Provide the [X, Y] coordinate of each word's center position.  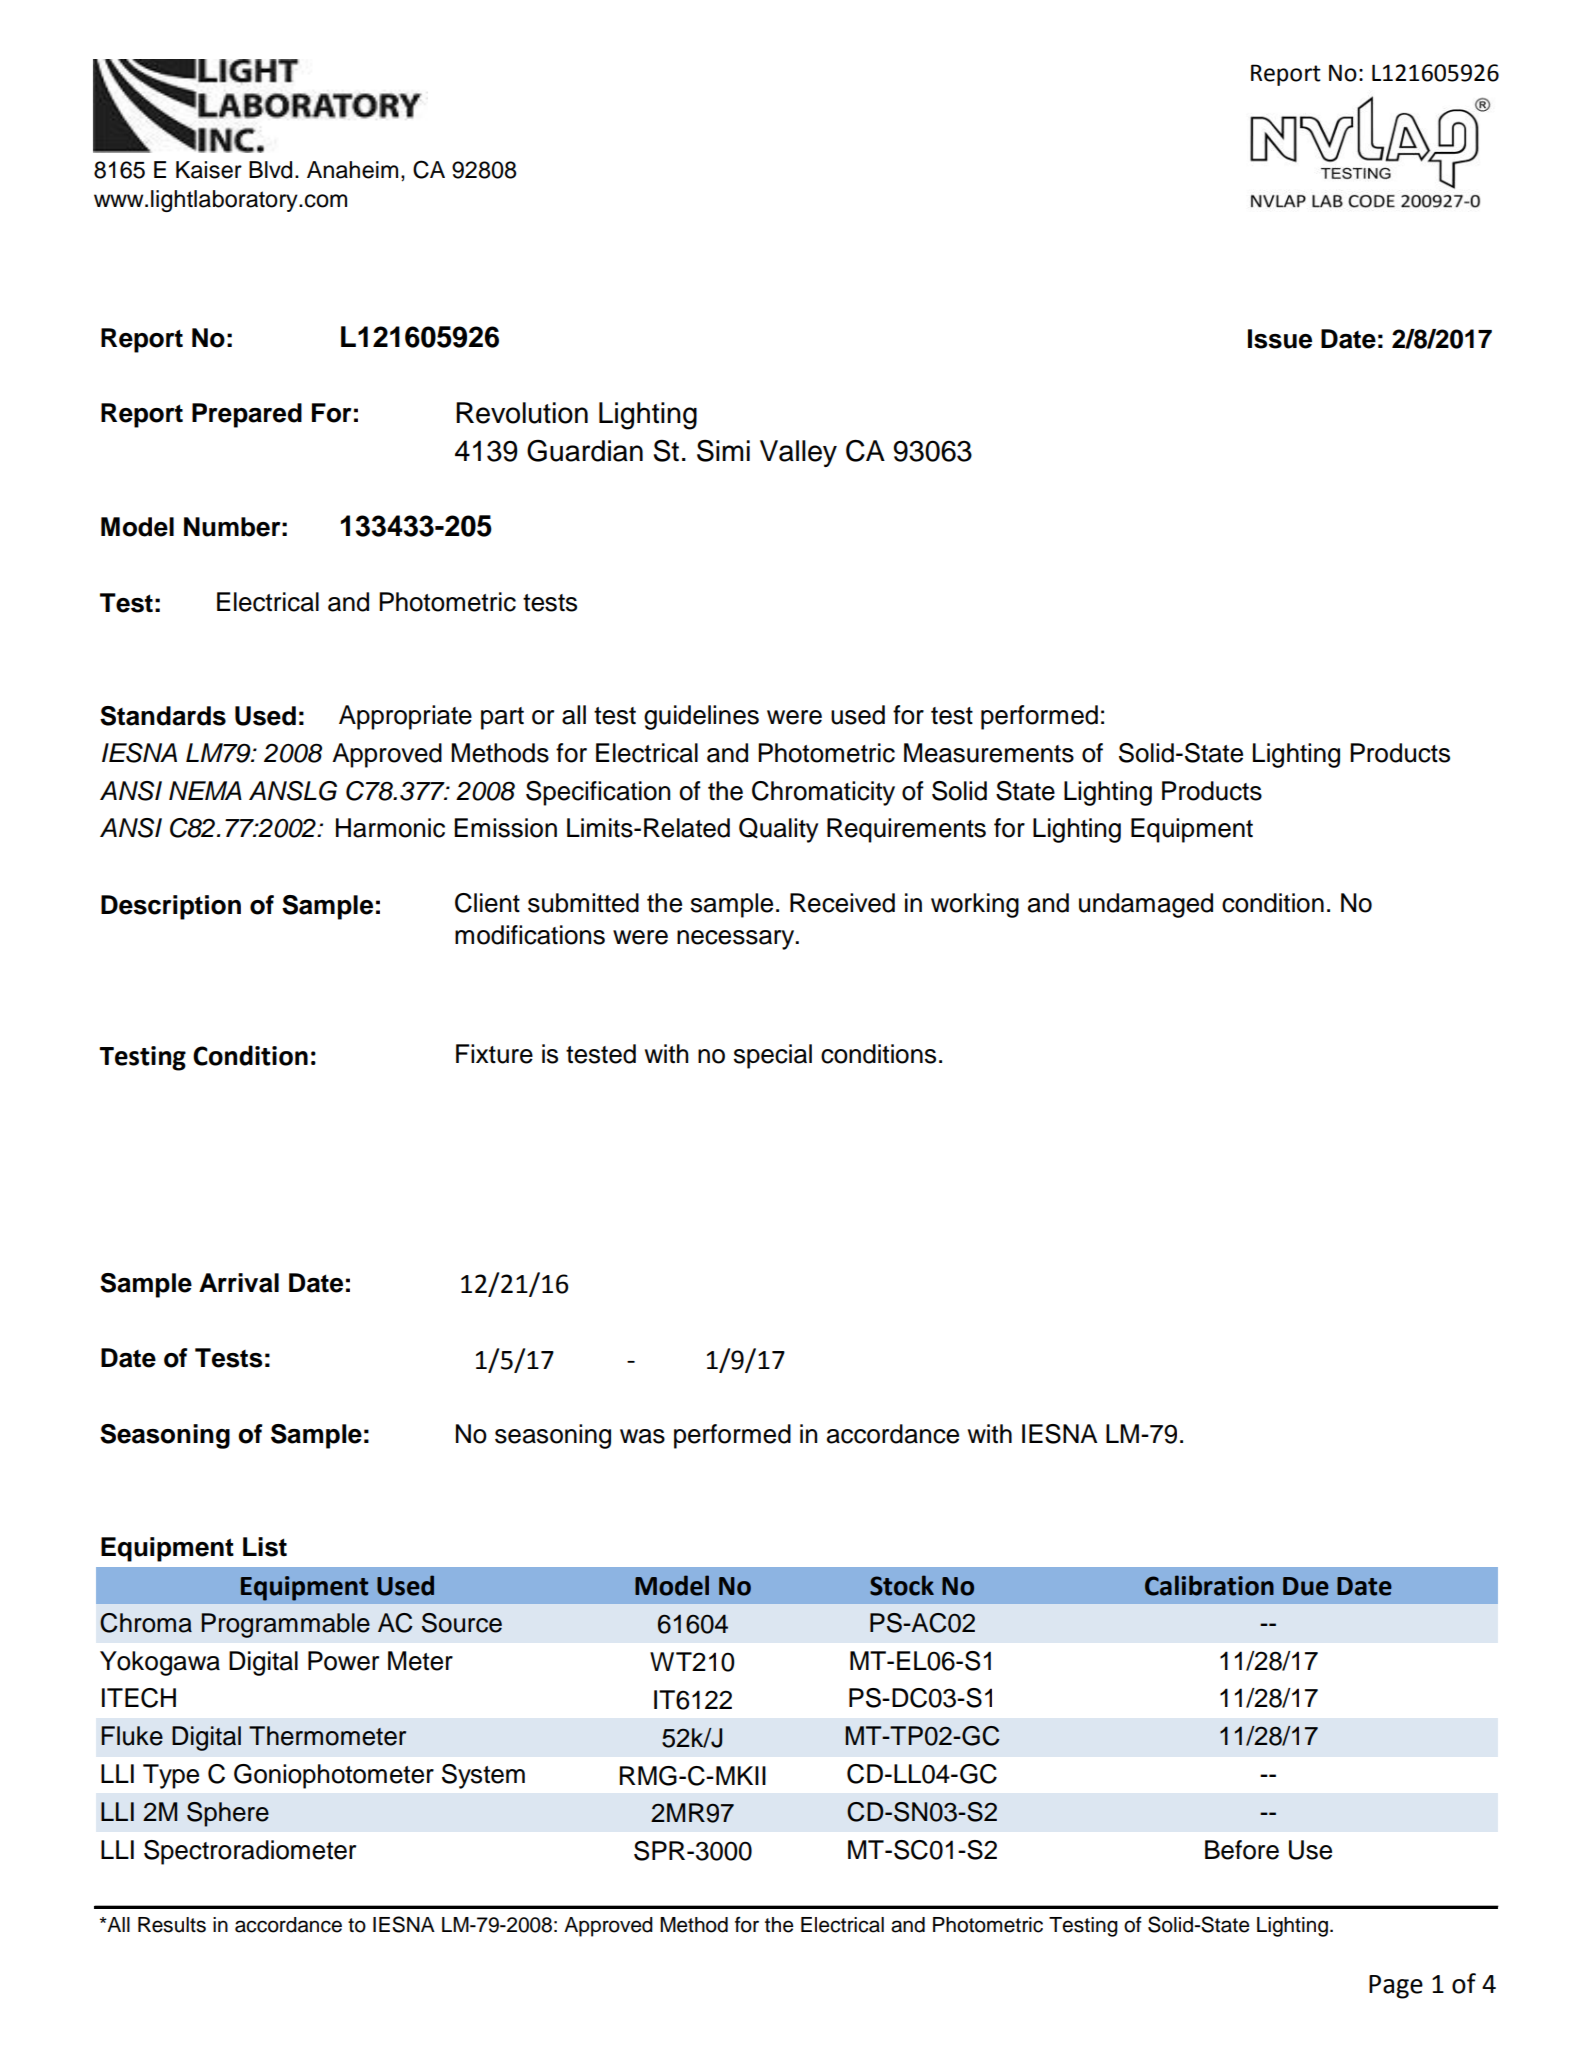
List [265, 1547]
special [773, 1056]
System [483, 1776]
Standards [163, 716]
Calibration [1209, 1585]
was [642, 1436]
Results [172, 1925]
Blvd [270, 170]
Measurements [989, 753]
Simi [723, 451]
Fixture [494, 1054]
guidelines [701, 717]
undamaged [1146, 905]
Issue [1280, 339]
